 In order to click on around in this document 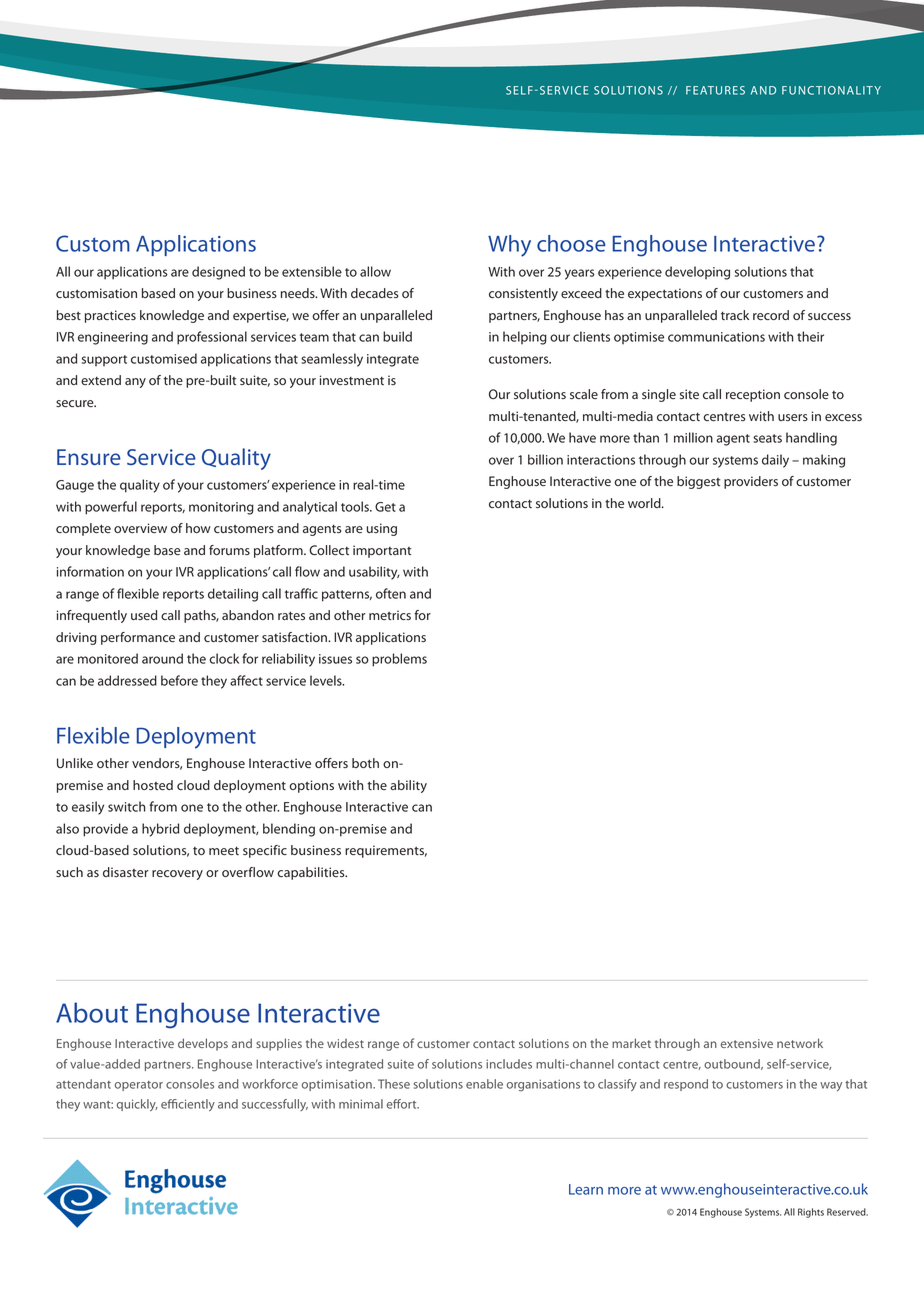, I will do `click(162, 658)`.
